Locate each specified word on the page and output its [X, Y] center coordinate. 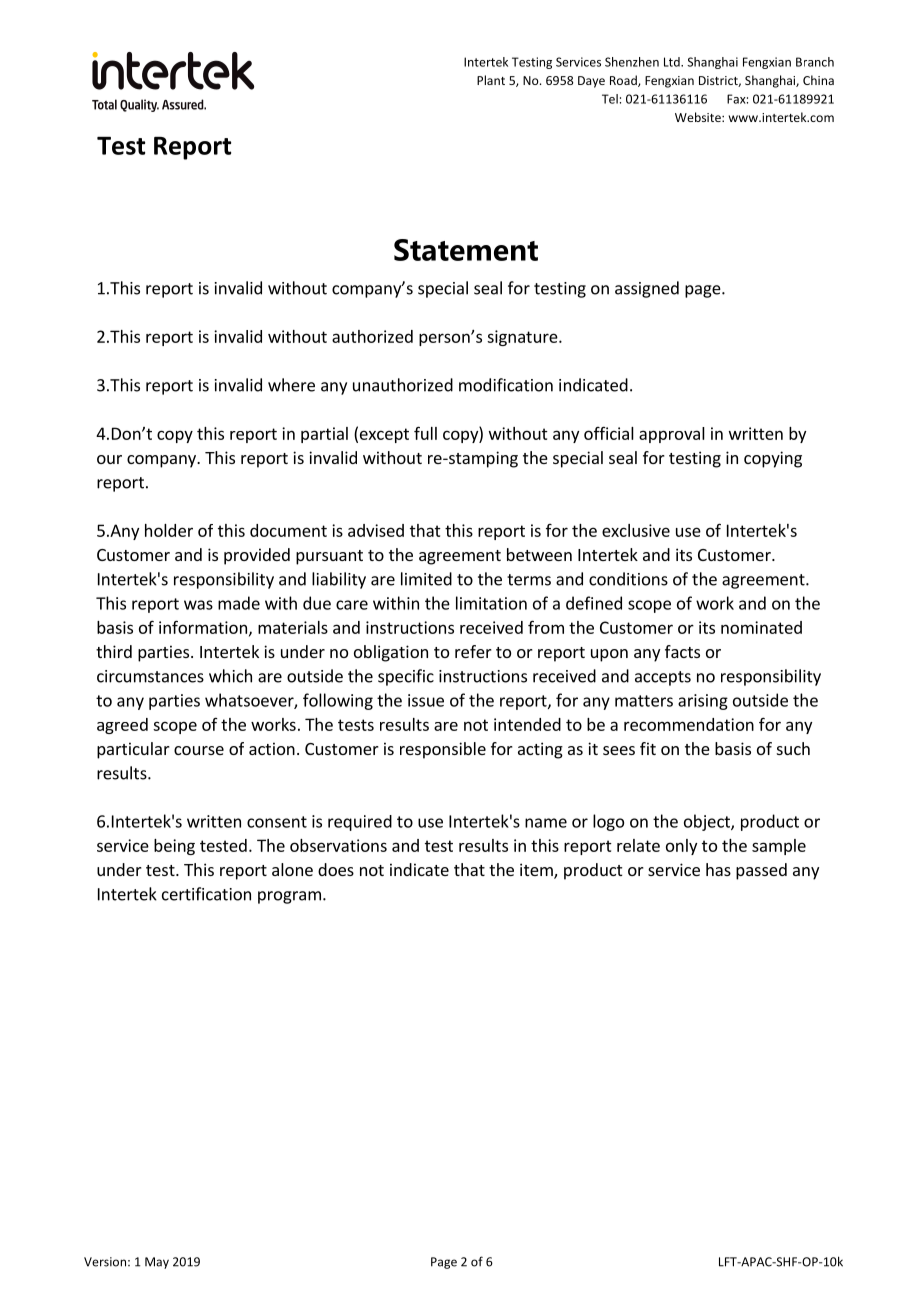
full [425, 433]
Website [699, 117]
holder [169, 530]
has [718, 869]
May [157, 1263]
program [289, 897]
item [537, 871]
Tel [610, 99]
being [174, 847]
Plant [491, 80]
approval [672, 435]
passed [761, 871]
